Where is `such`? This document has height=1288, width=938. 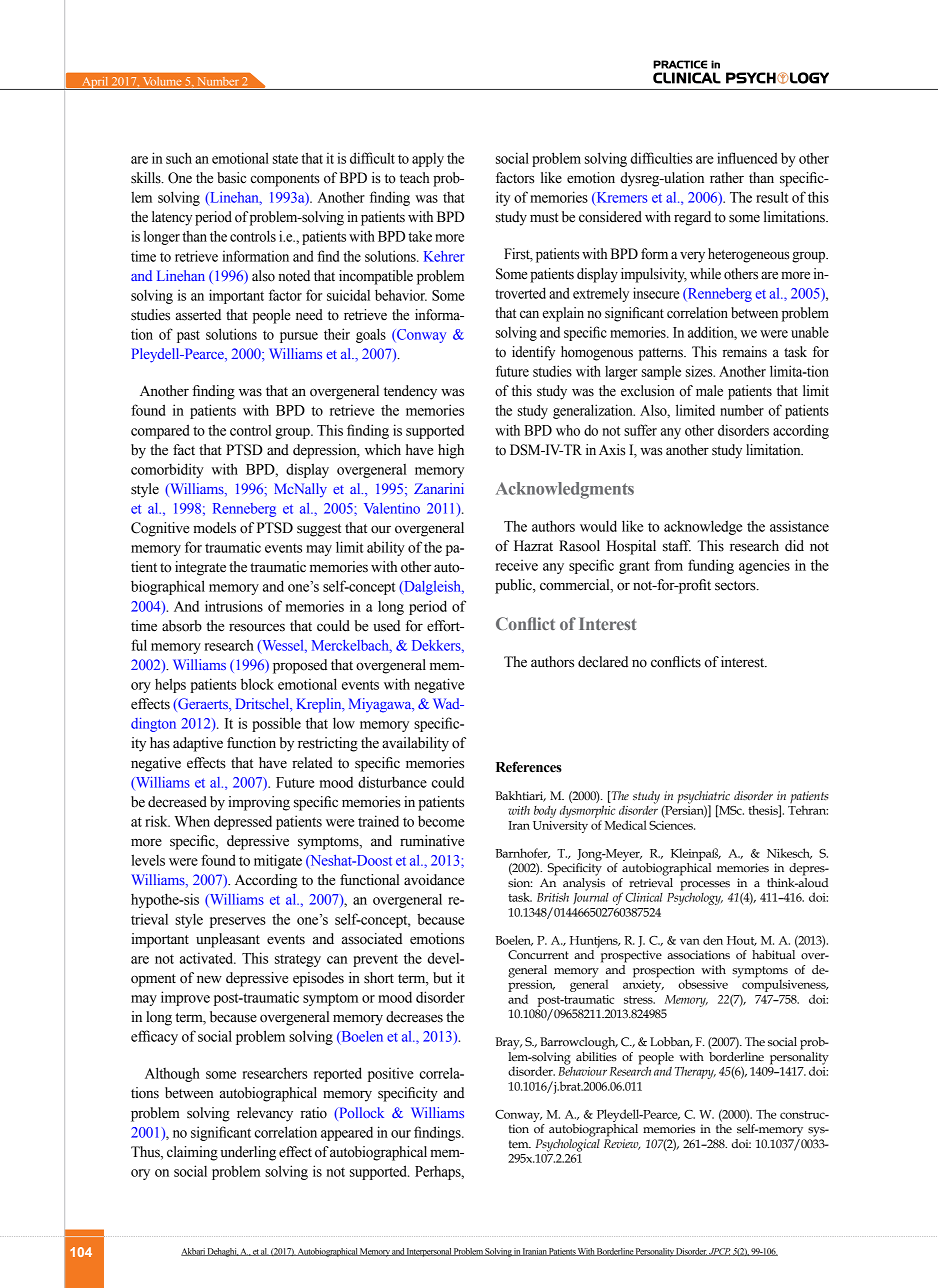 such is located at coordinates (179, 158).
